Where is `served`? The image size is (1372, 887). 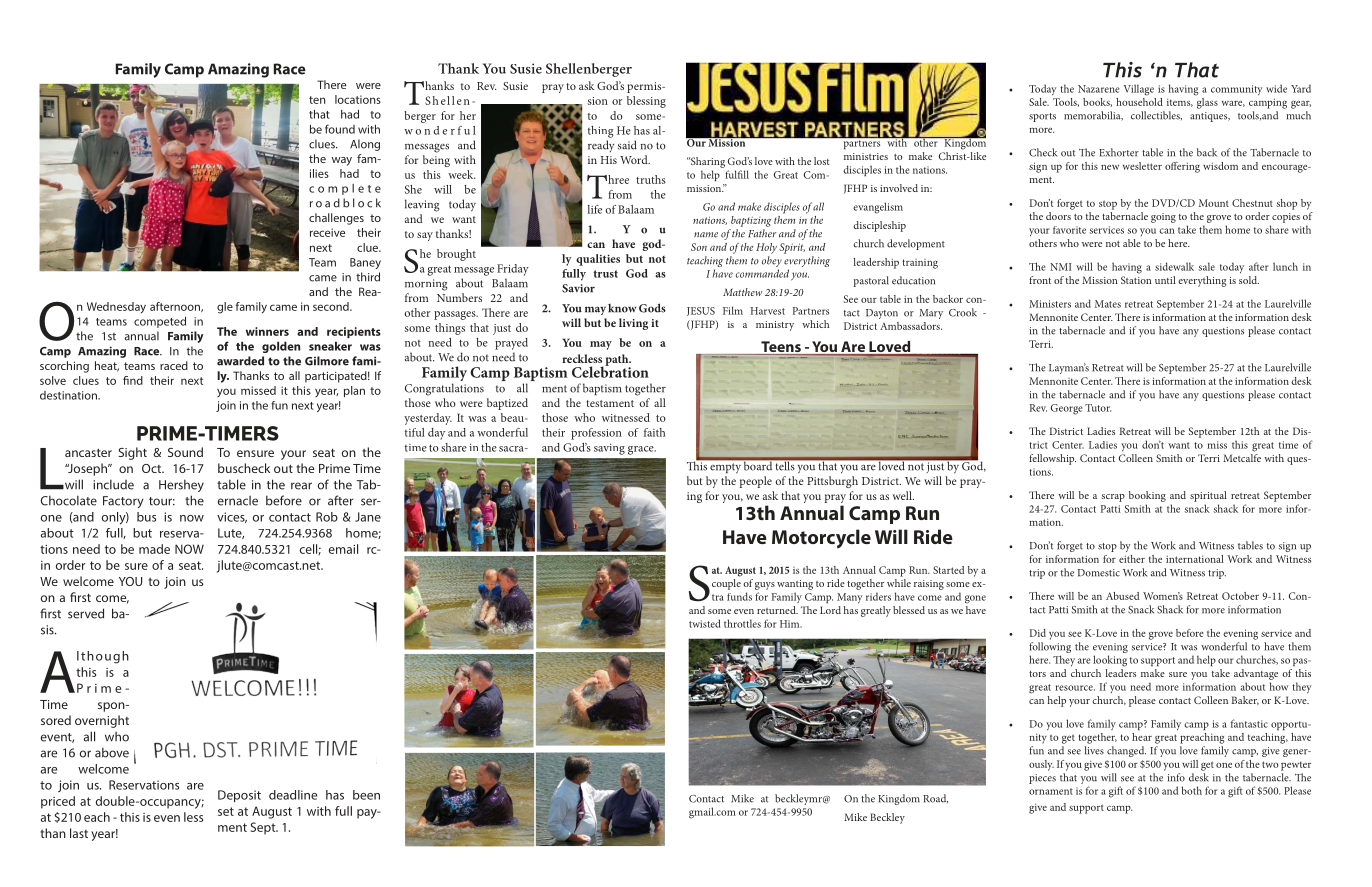
served is located at coordinates (86, 613).
